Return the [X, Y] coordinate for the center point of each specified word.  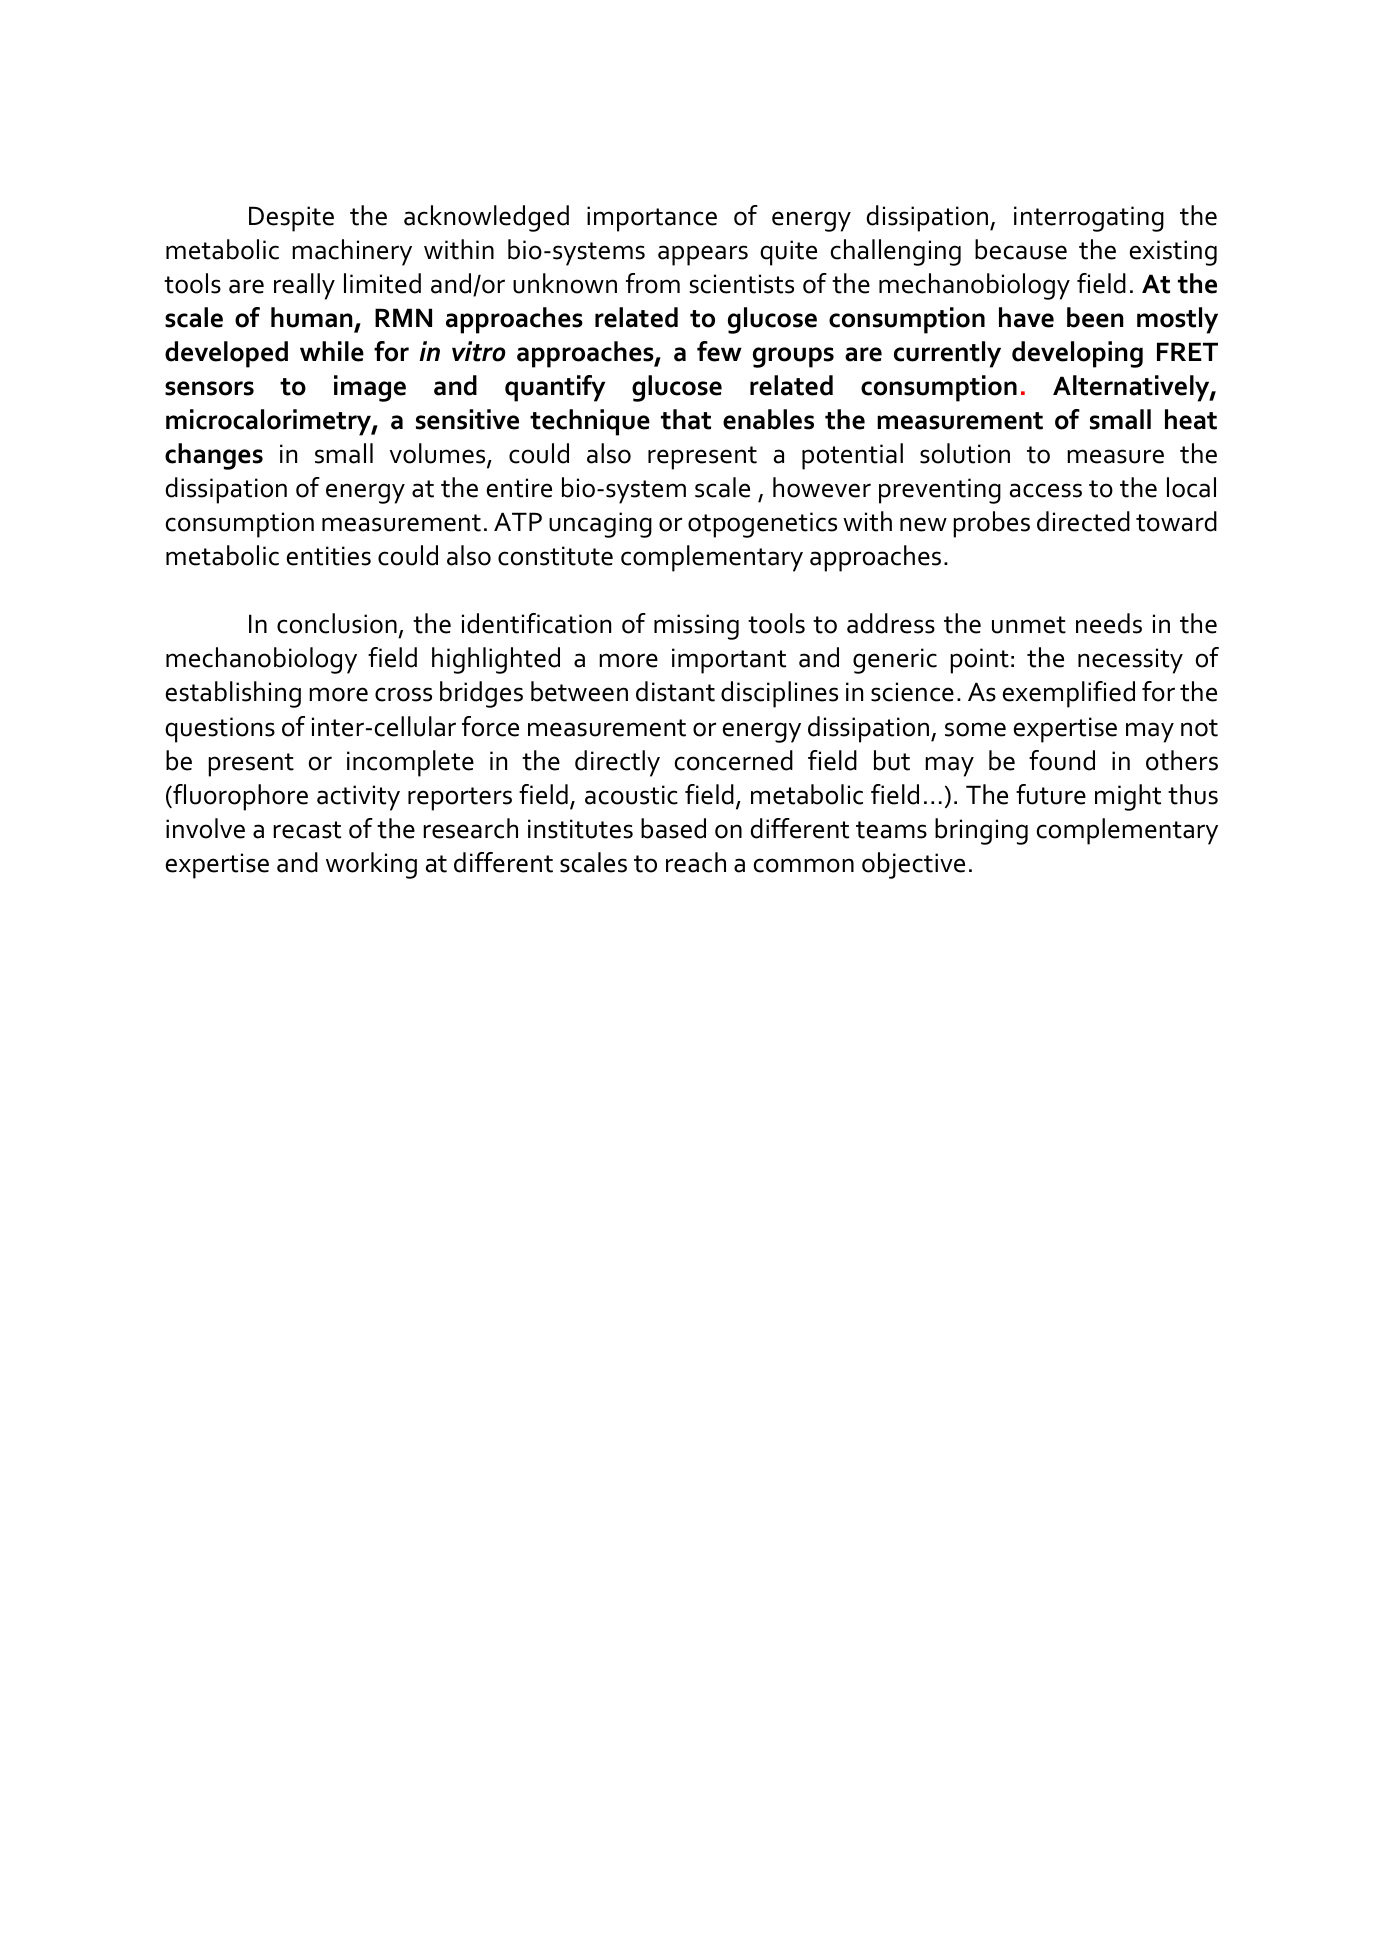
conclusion [337, 623]
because [1021, 249]
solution [965, 453]
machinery [352, 252]
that [686, 419]
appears [703, 255]
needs [1109, 623]
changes [214, 456]
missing [696, 627]
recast [307, 830]
